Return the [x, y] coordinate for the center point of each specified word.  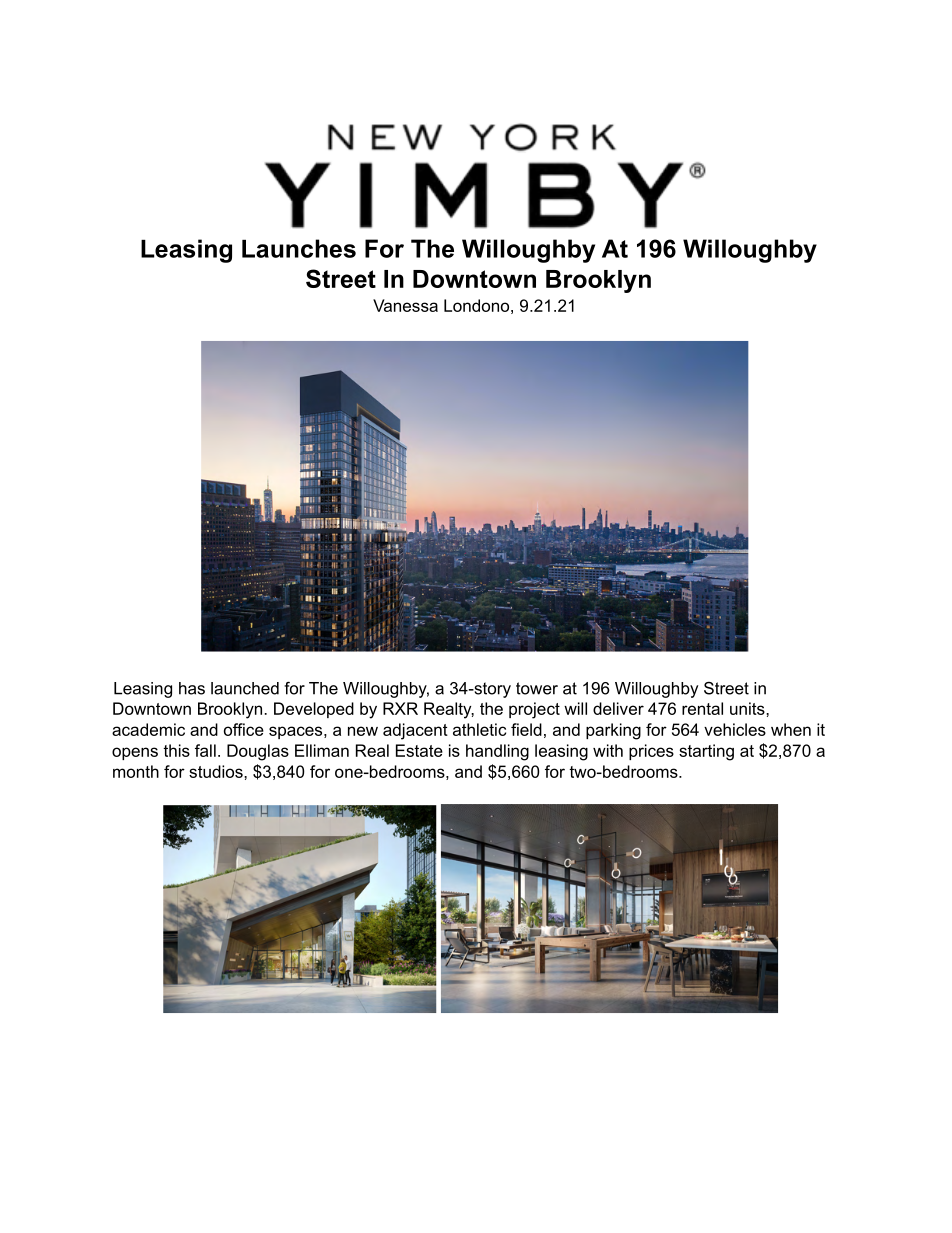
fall [205, 750]
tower [537, 688]
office [244, 729]
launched [245, 688]
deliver [618, 708]
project [534, 710]
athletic [479, 729]
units [747, 708]
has [192, 688]
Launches [299, 248]
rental [702, 708]
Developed [314, 710]
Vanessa [405, 305]
